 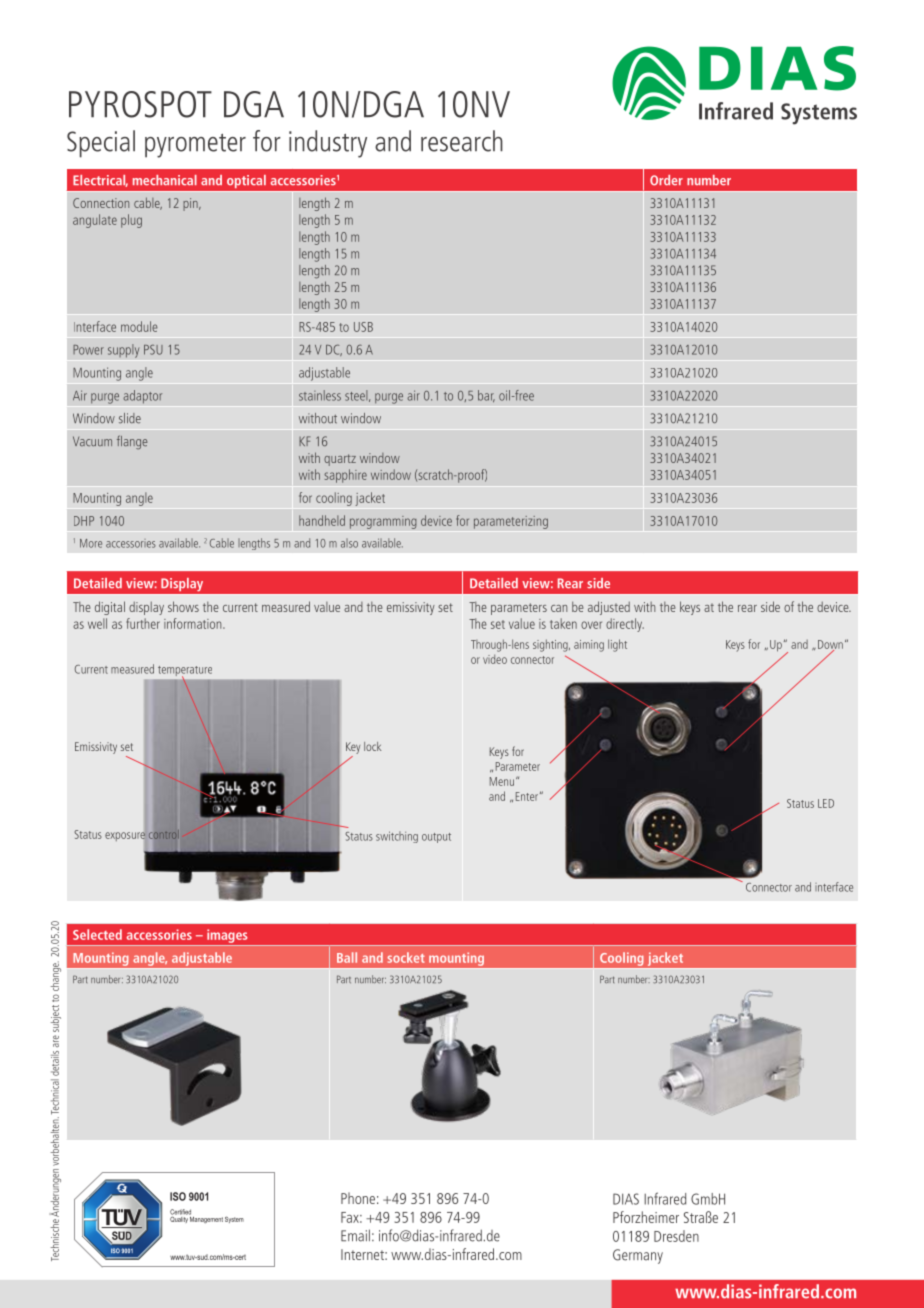 What do you see at coordinates (666, 180) in the screenshot?
I see `Order` at bounding box center [666, 180].
